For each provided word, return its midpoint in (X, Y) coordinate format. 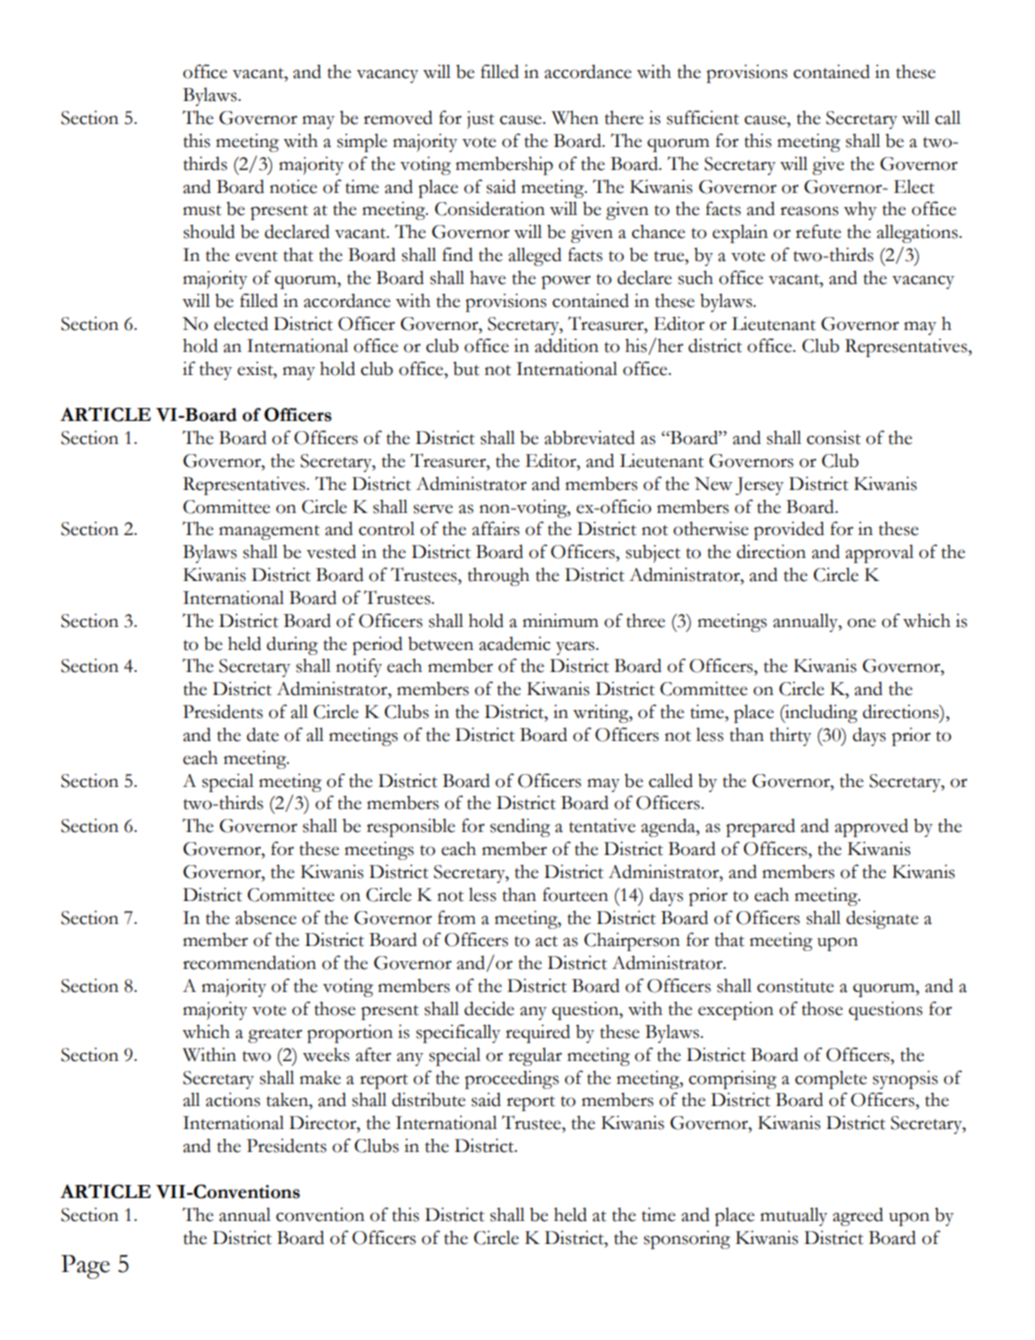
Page (85, 1267)
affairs (496, 528)
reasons (809, 211)
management (269, 532)
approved (871, 827)
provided (789, 530)
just (480, 120)
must (202, 210)
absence (266, 918)
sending (520, 827)
